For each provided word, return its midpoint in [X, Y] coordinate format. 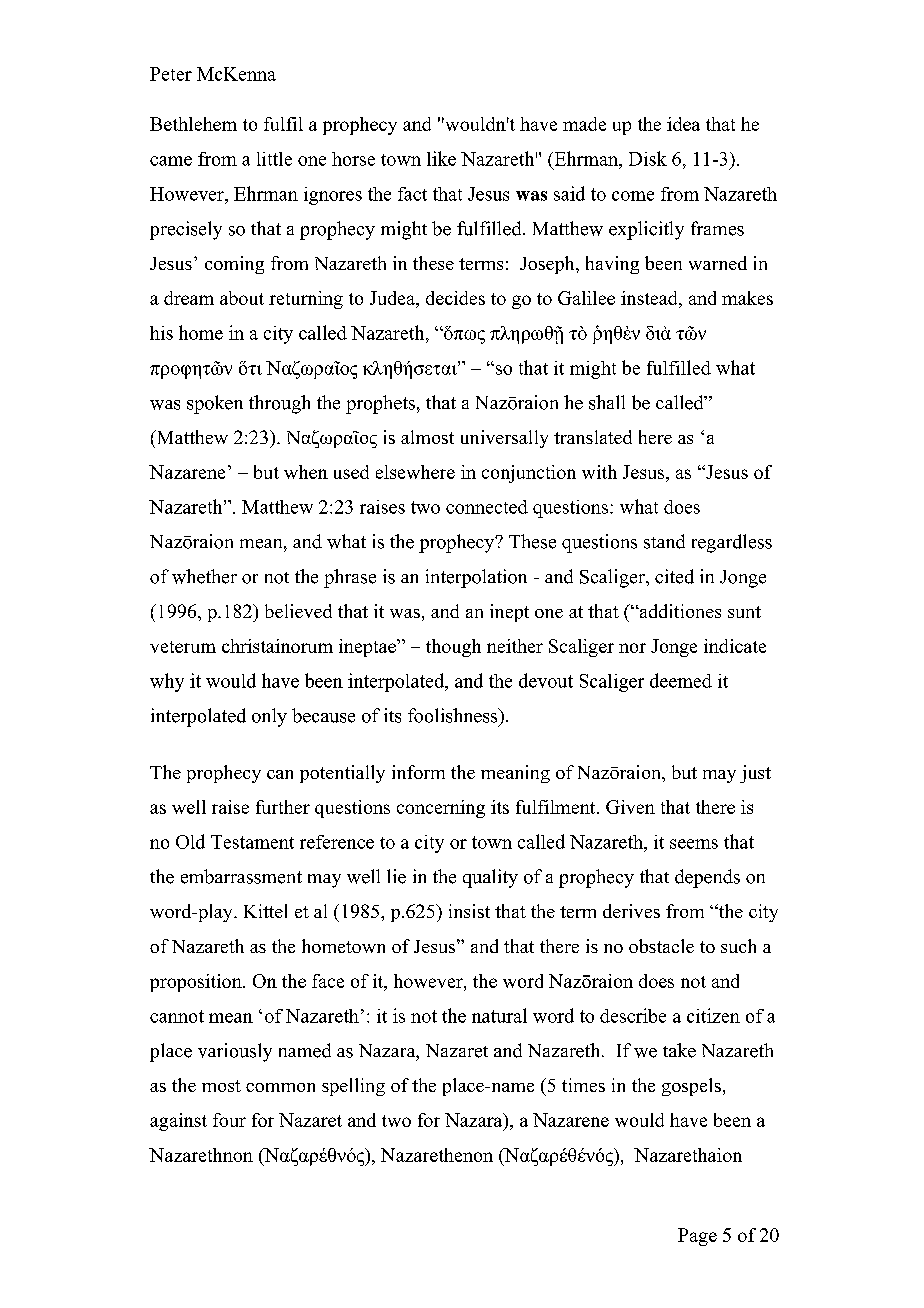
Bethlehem [193, 124]
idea [683, 124]
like [441, 158]
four [229, 1120]
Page [697, 1237]
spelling [353, 1087]
